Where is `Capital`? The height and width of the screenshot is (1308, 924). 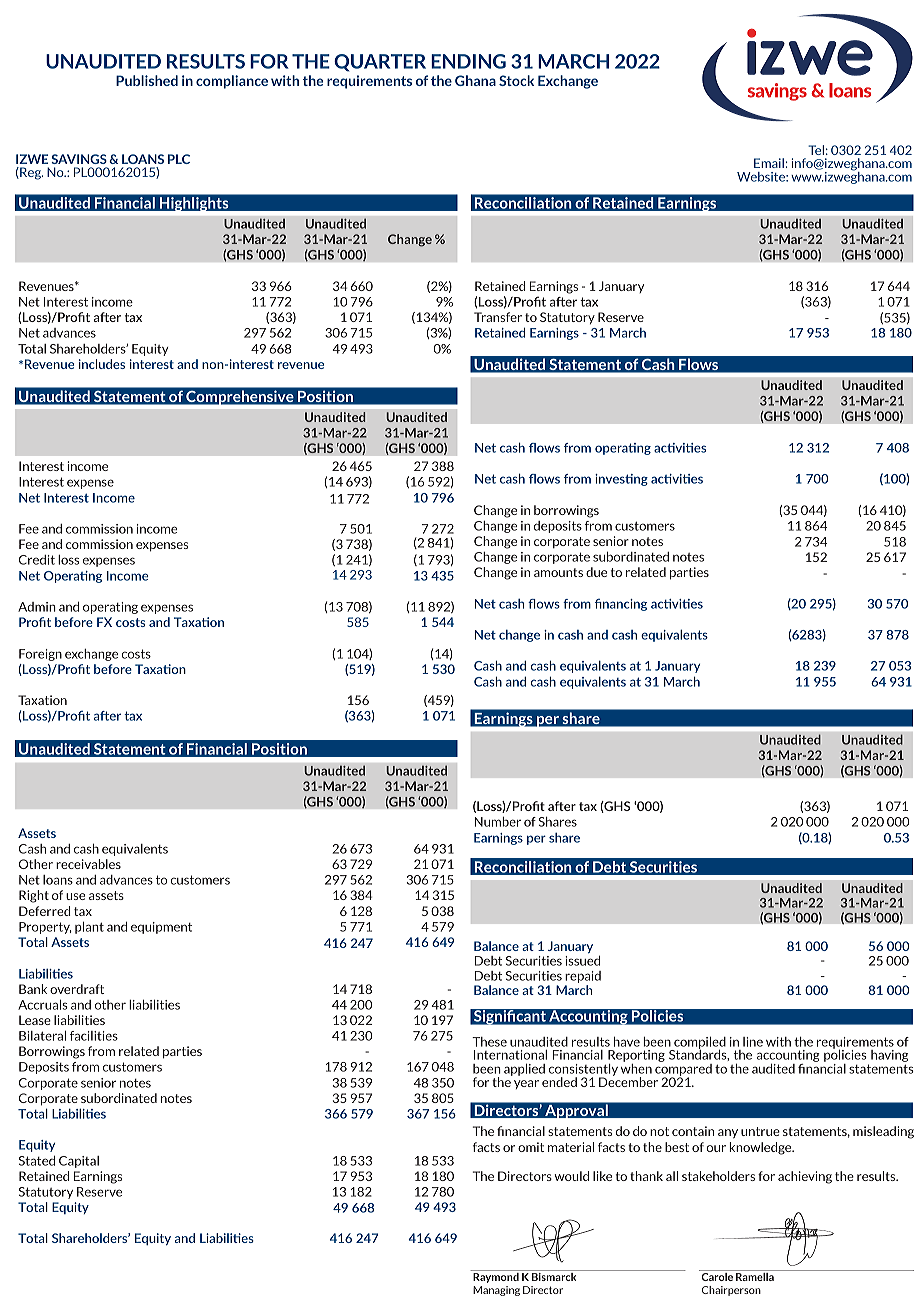
Capital is located at coordinates (79, 1162).
